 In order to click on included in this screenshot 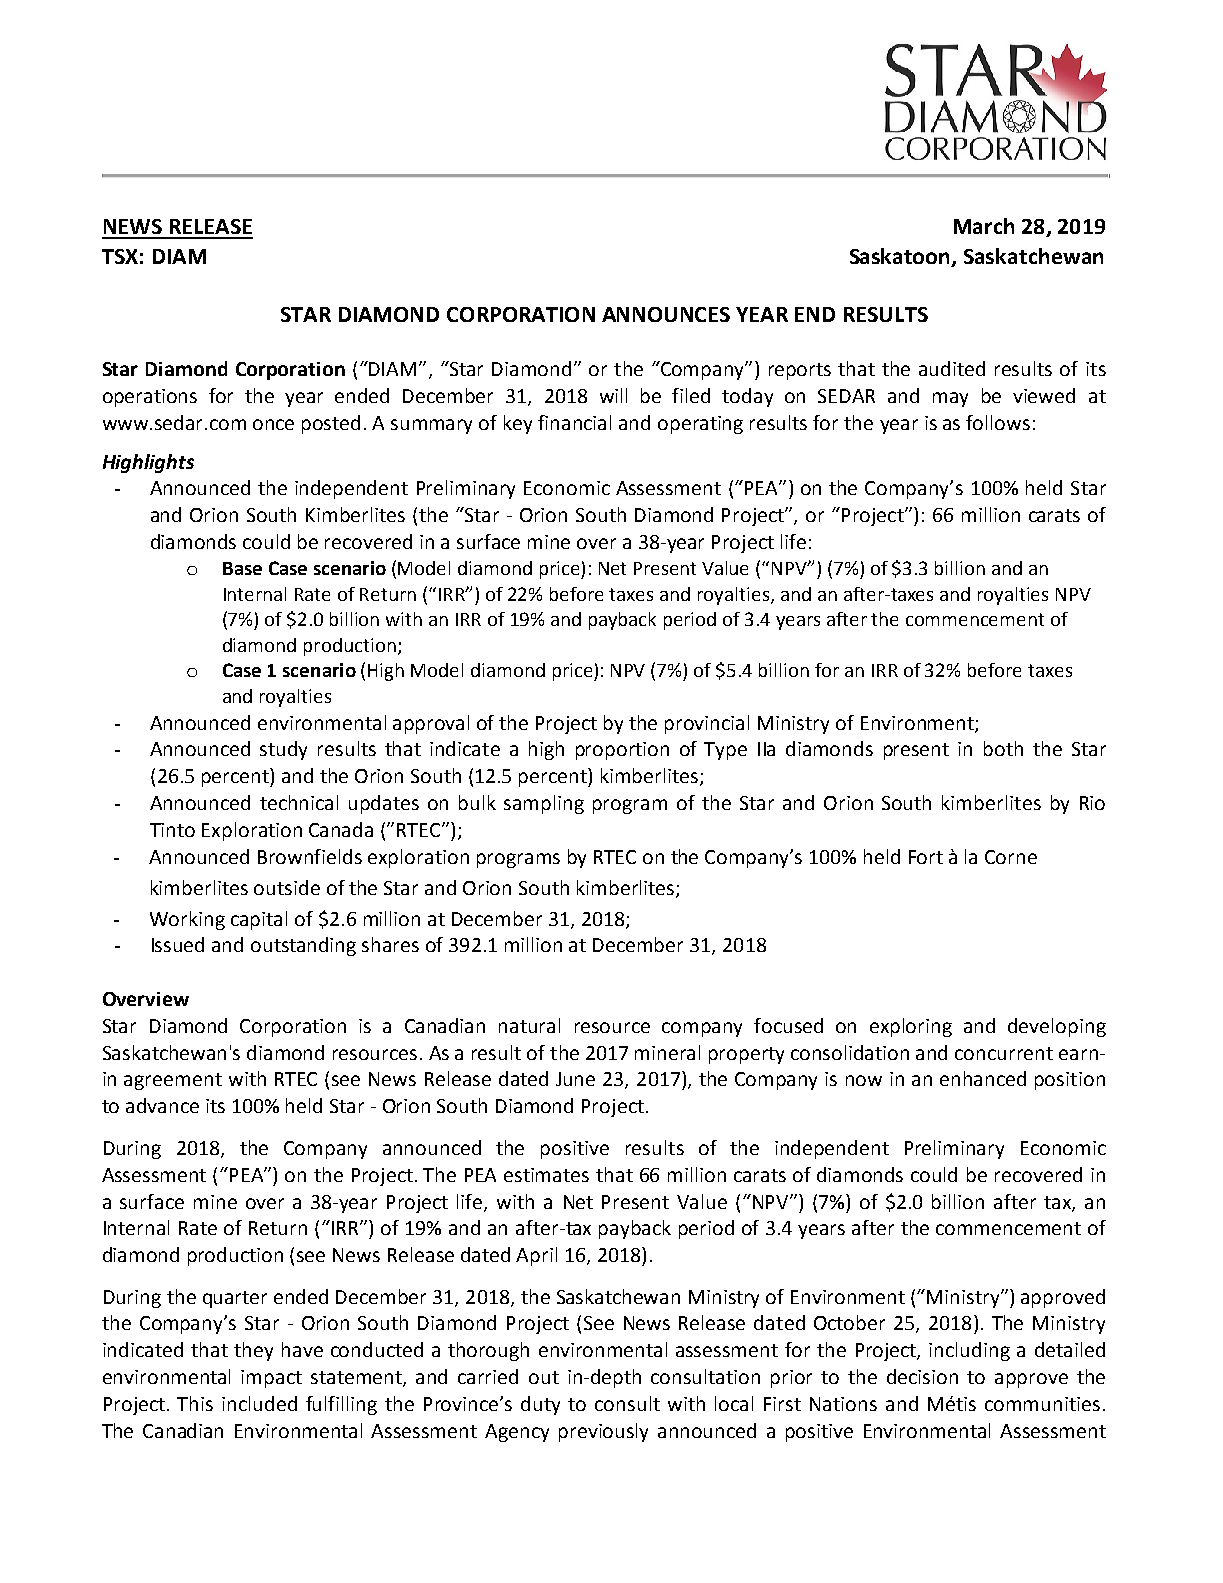, I will do `click(259, 1403)`.
